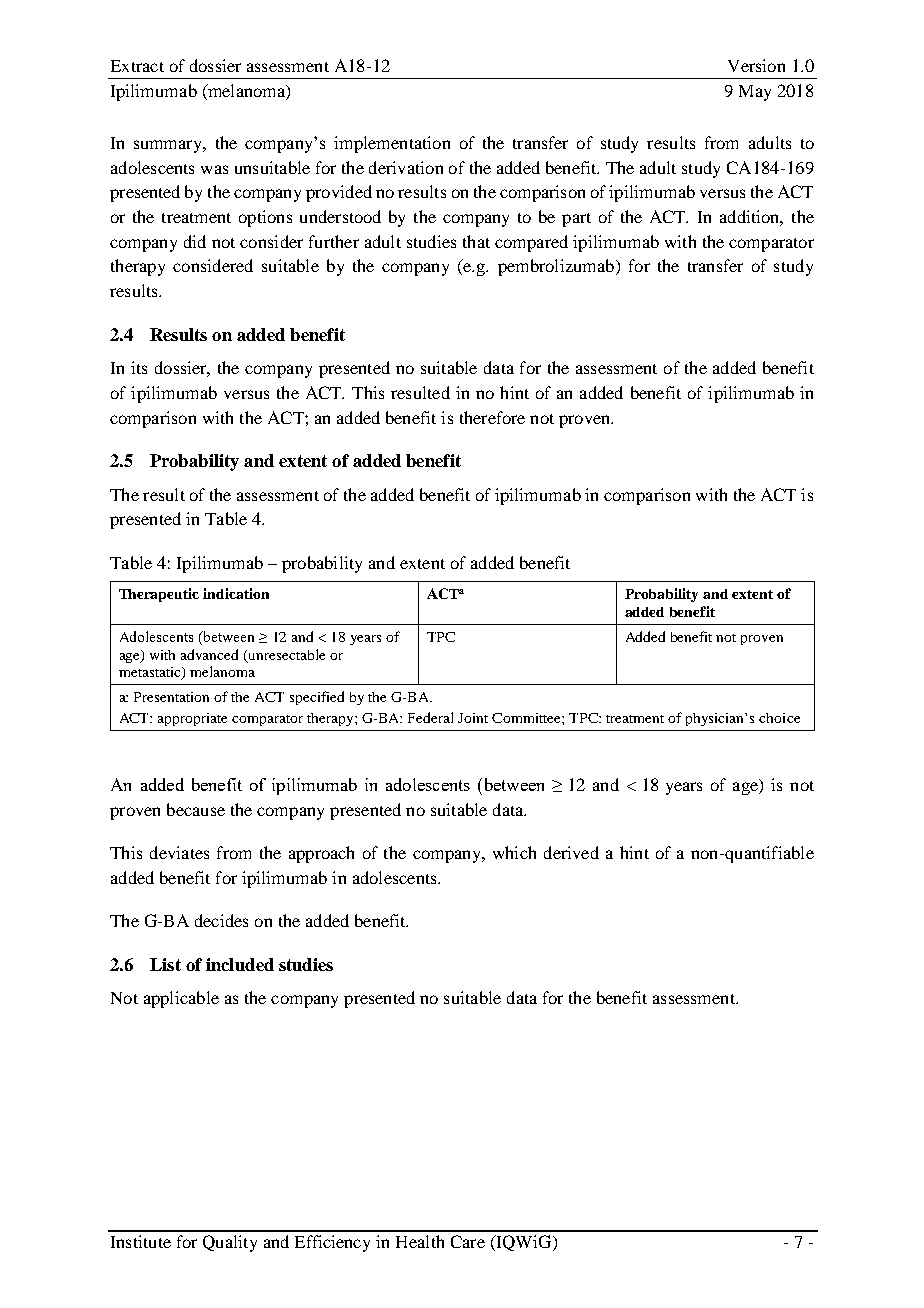  Describe the element at coordinates (779, 718) in the screenshot. I see `choice` at that location.
